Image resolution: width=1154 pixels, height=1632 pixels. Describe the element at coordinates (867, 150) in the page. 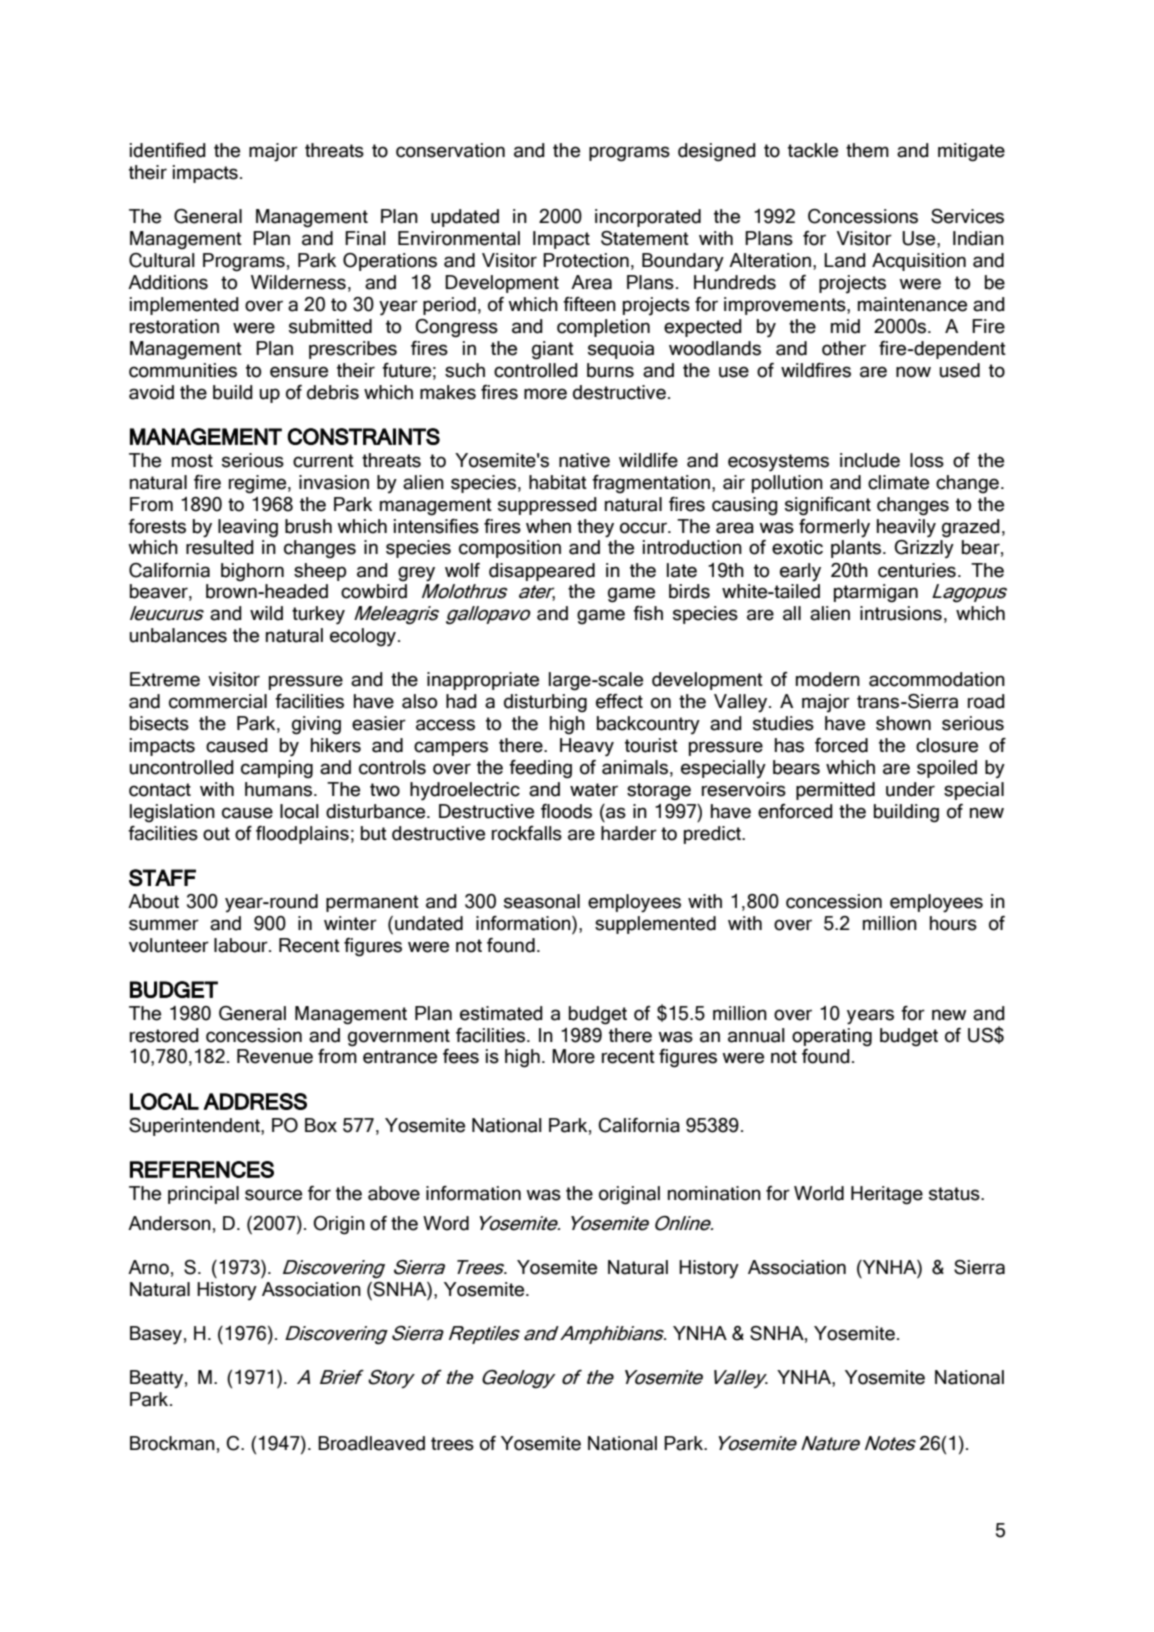

I see `them` at that location.
